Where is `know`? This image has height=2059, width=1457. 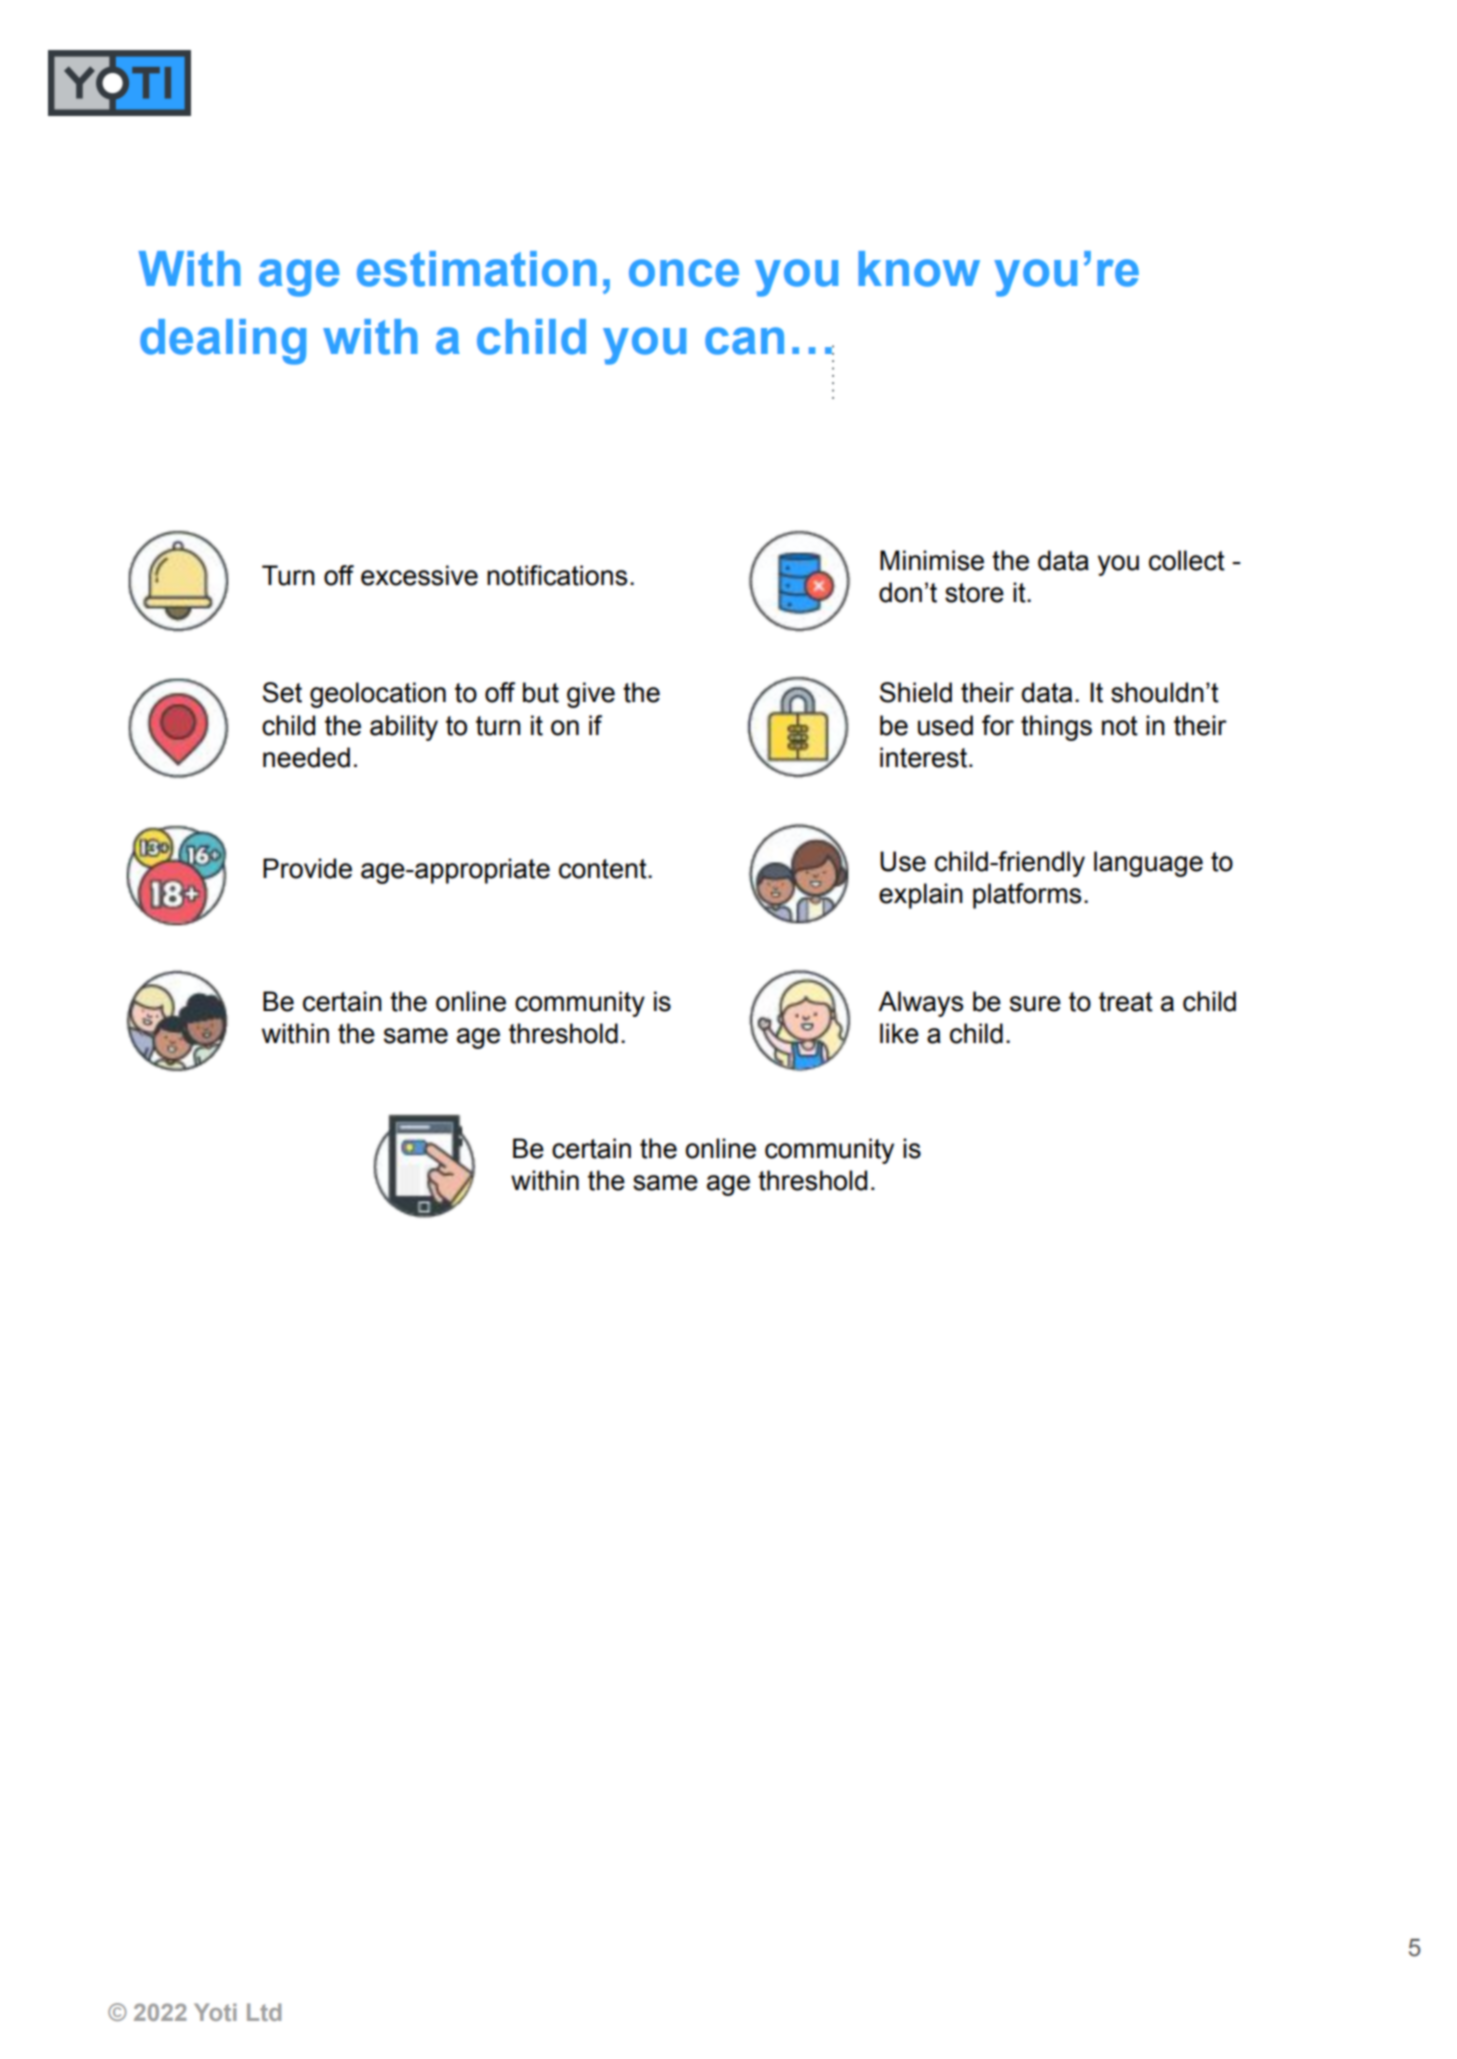
know is located at coordinates (919, 269).
